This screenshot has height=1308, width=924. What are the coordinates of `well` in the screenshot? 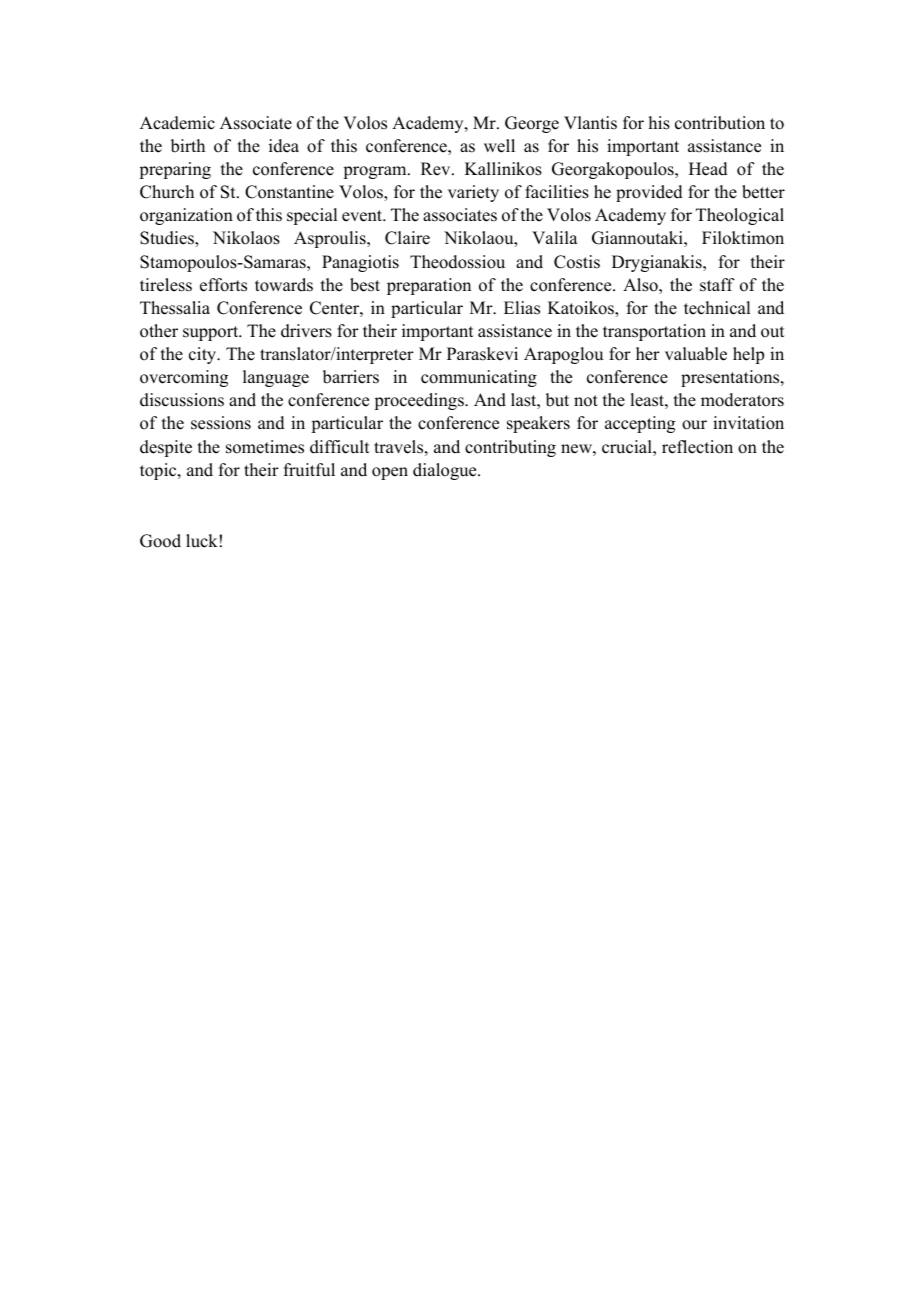 It's located at (499, 146).
